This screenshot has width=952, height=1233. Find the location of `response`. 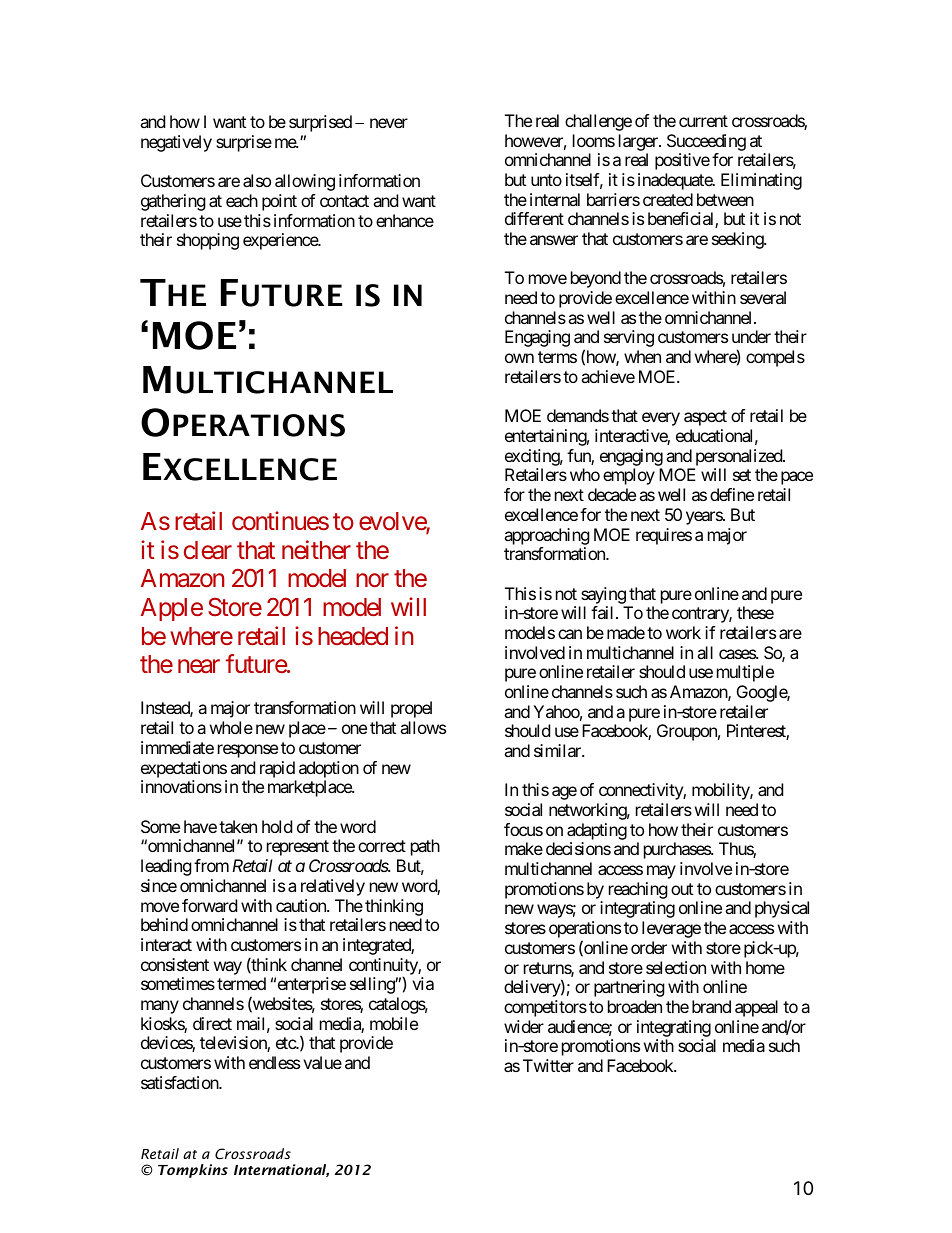

response is located at coordinates (248, 751).
